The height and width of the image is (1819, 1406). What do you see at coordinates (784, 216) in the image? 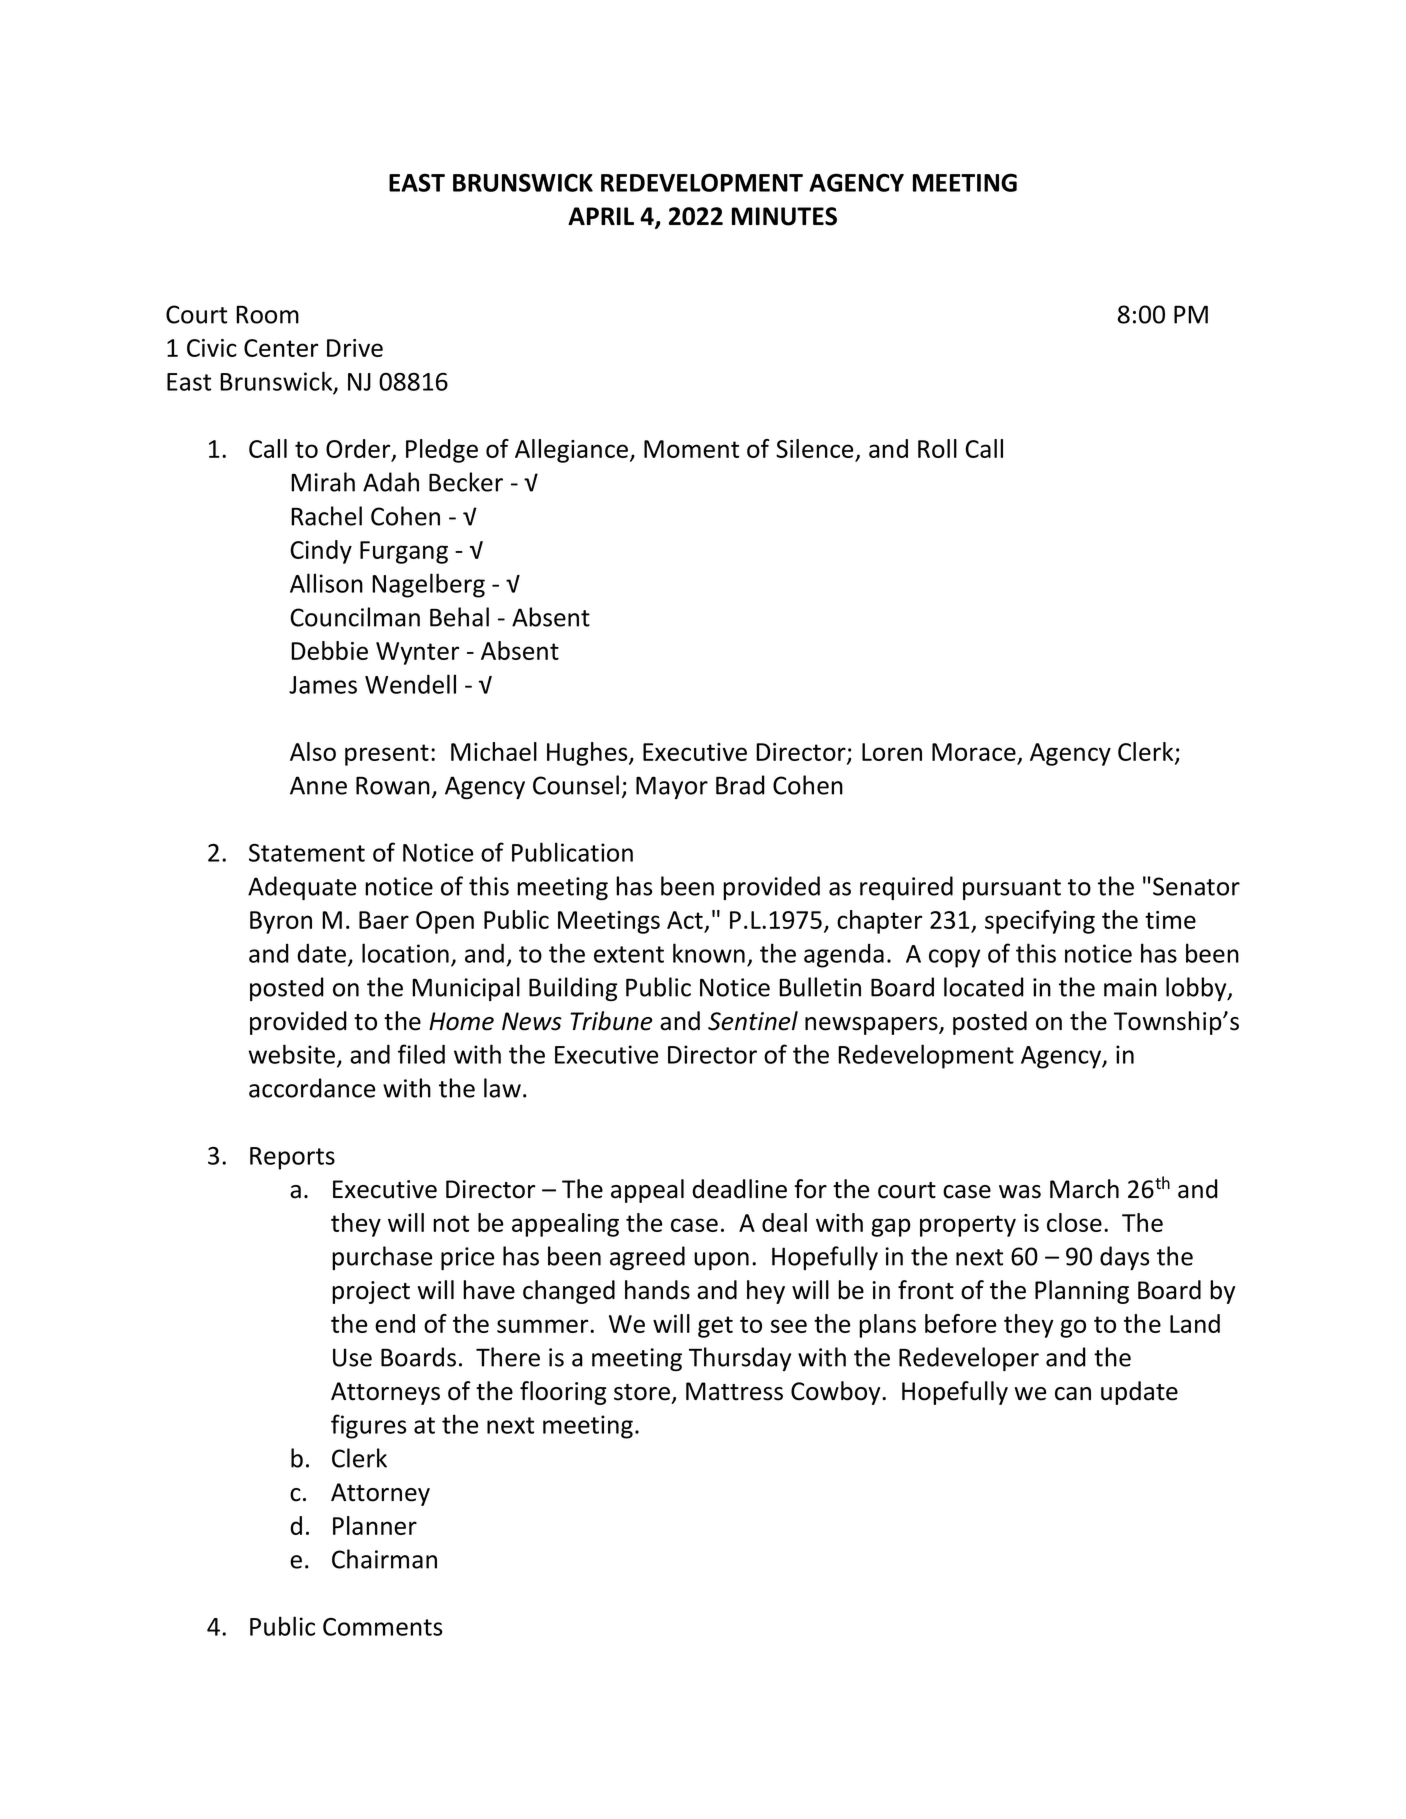
I see `MINUTES` at bounding box center [784, 216].
